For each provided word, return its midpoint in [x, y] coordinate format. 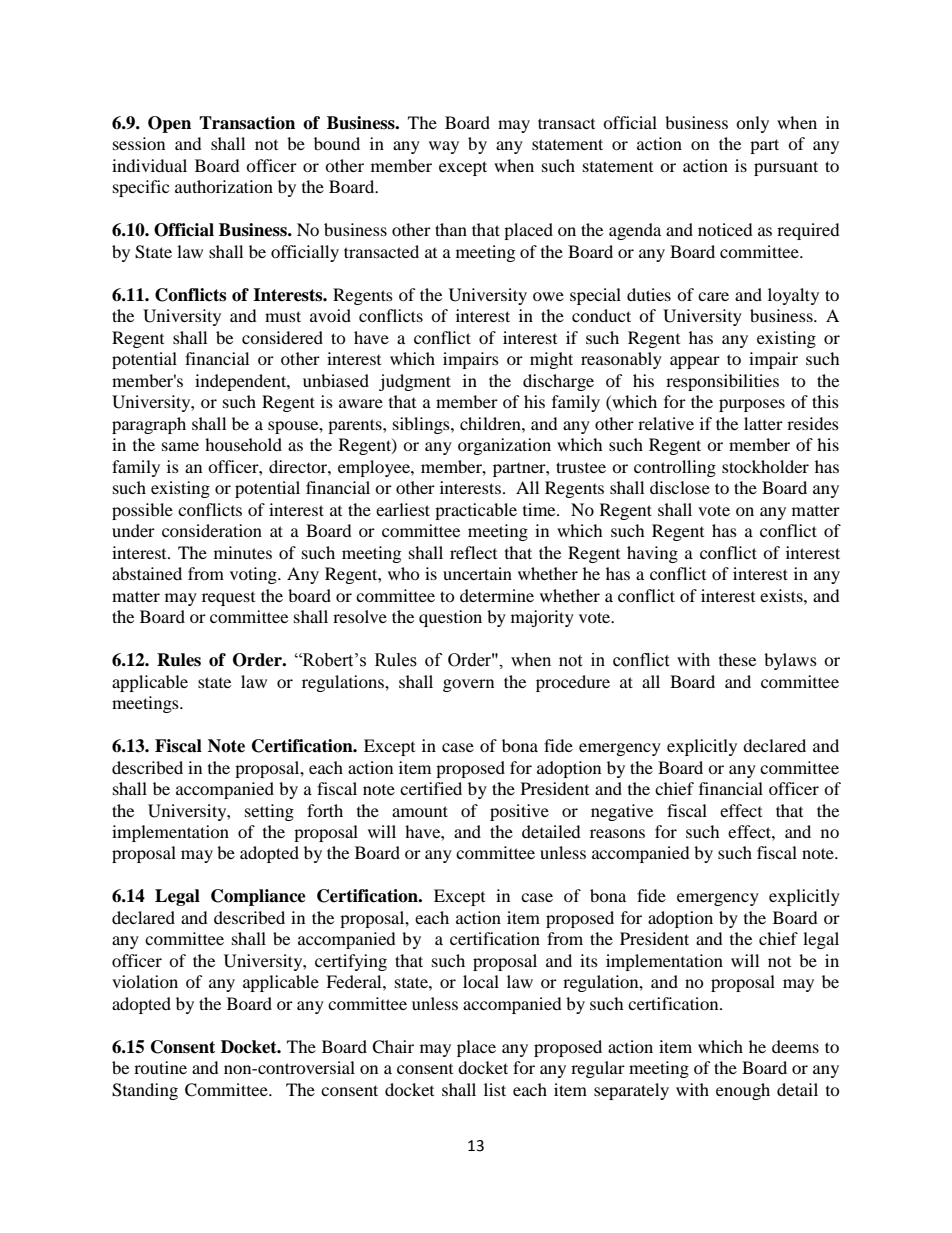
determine [497, 595]
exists [782, 595]
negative [622, 812]
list [495, 1089]
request [228, 599]
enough [743, 1091]
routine [160, 1067]
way [444, 147]
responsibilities [722, 382]
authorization [224, 186]
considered [282, 337]
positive [519, 812]
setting [269, 812]
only [752, 124]
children [491, 423]
